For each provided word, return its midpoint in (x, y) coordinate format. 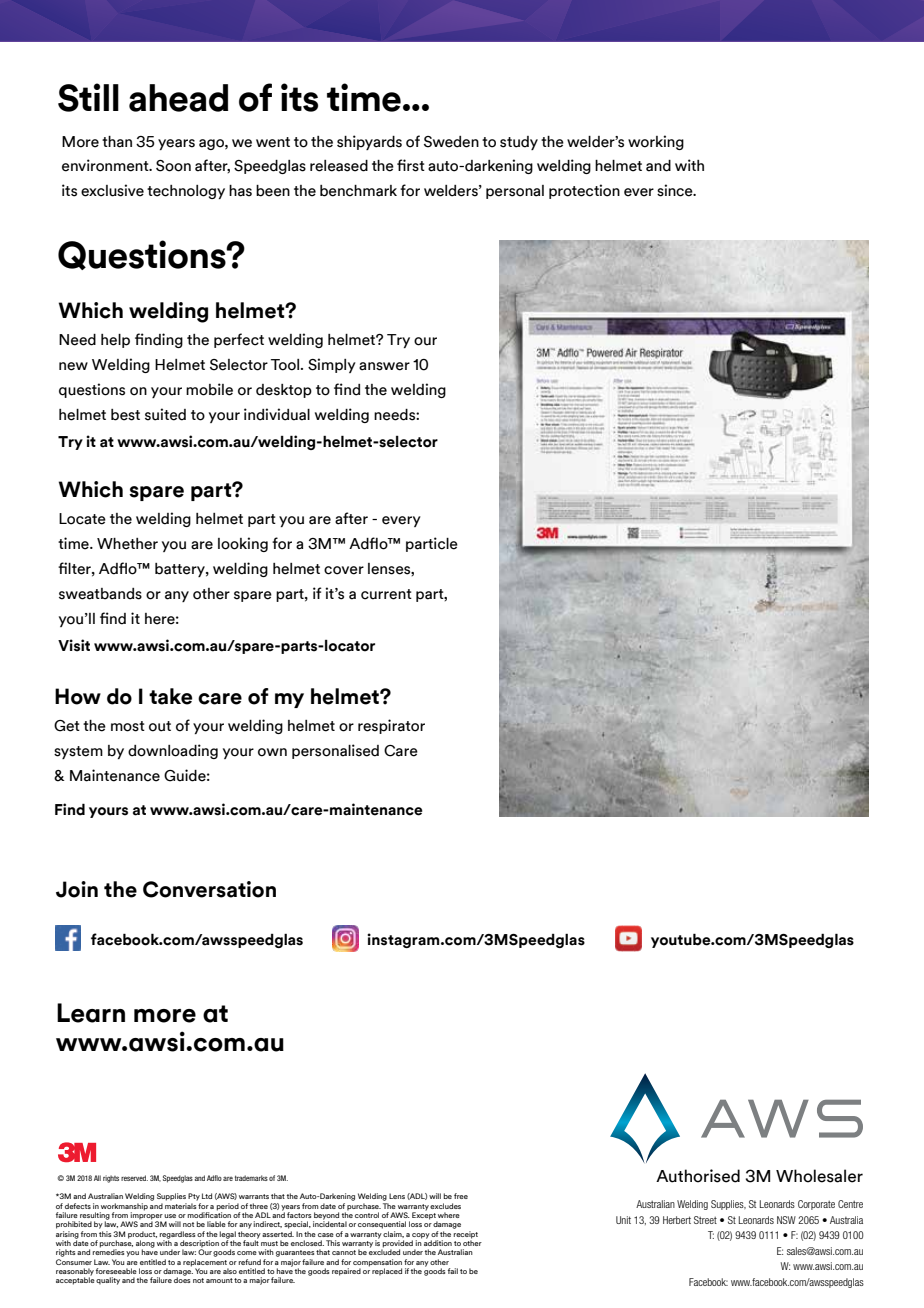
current (386, 594)
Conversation (209, 889)
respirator (391, 726)
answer (384, 366)
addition (438, 1242)
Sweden (451, 142)
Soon (173, 166)
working (656, 142)
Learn (91, 1013)
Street (705, 1220)
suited (165, 414)
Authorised (698, 1176)
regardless (177, 1236)
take (170, 696)
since (676, 190)
